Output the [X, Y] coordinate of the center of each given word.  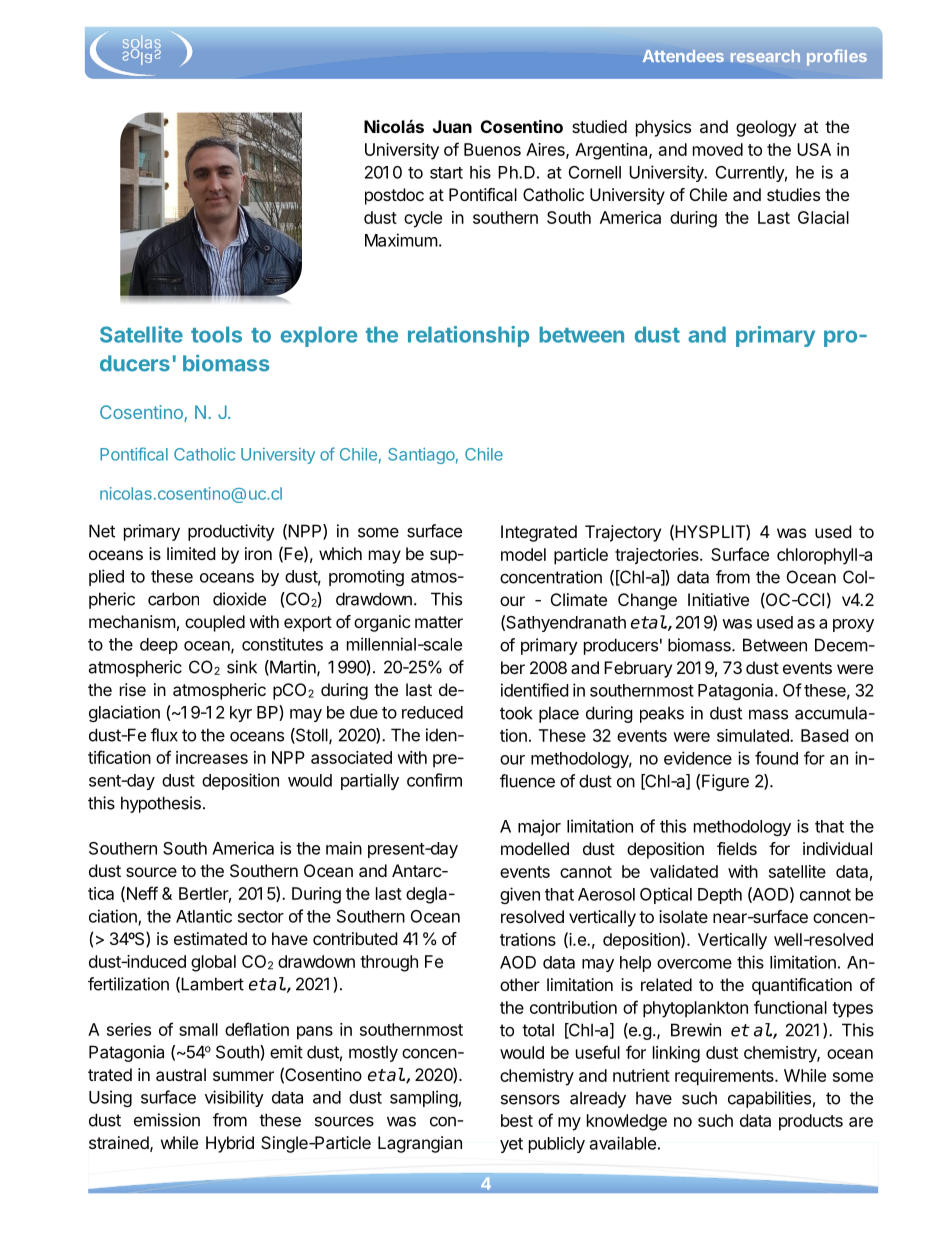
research [765, 56]
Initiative [718, 599]
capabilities [769, 1099]
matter [439, 622]
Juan [452, 126]
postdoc [394, 196]
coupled [215, 623]
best [517, 1120]
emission [167, 1120]
